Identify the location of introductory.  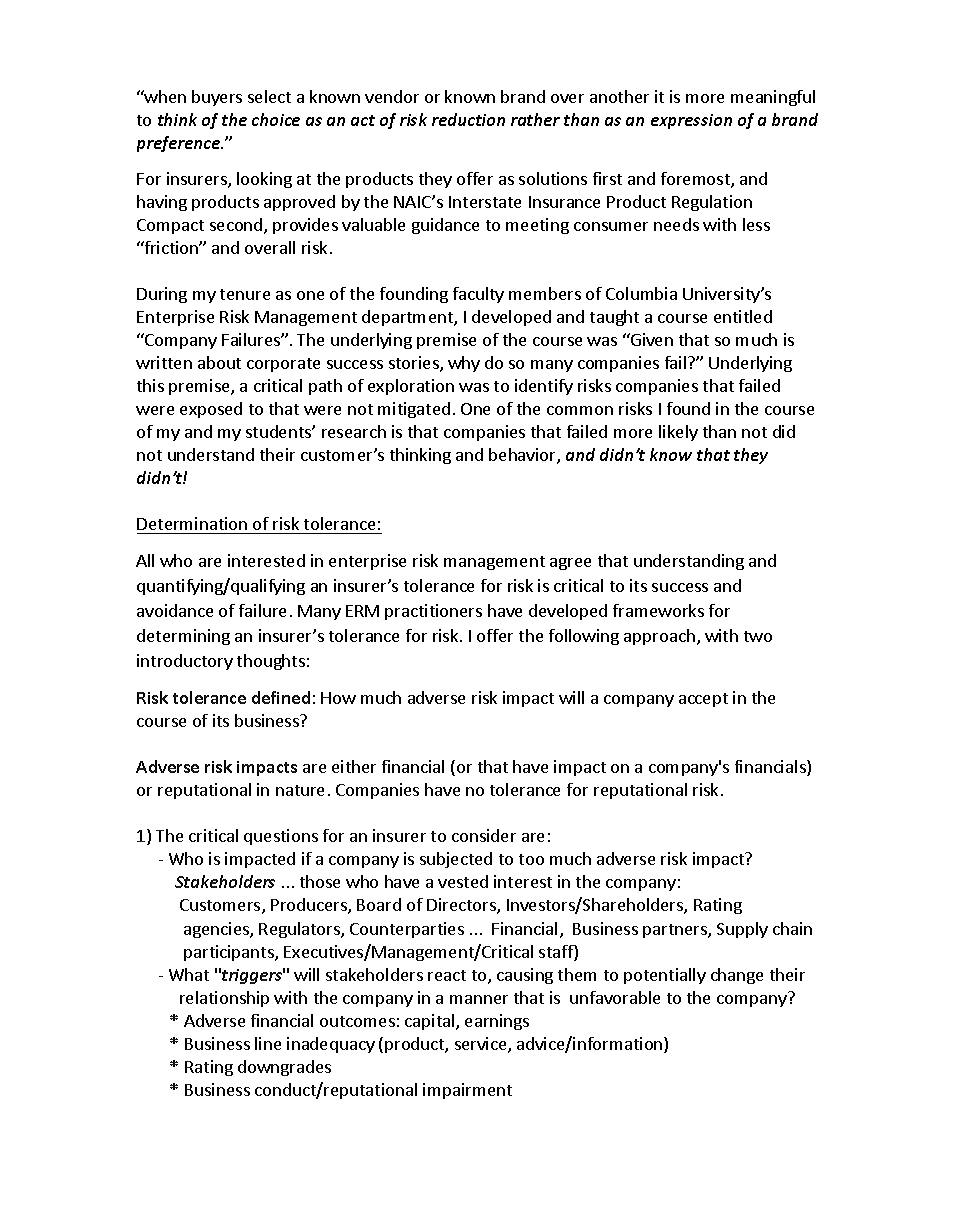
(185, 662).
